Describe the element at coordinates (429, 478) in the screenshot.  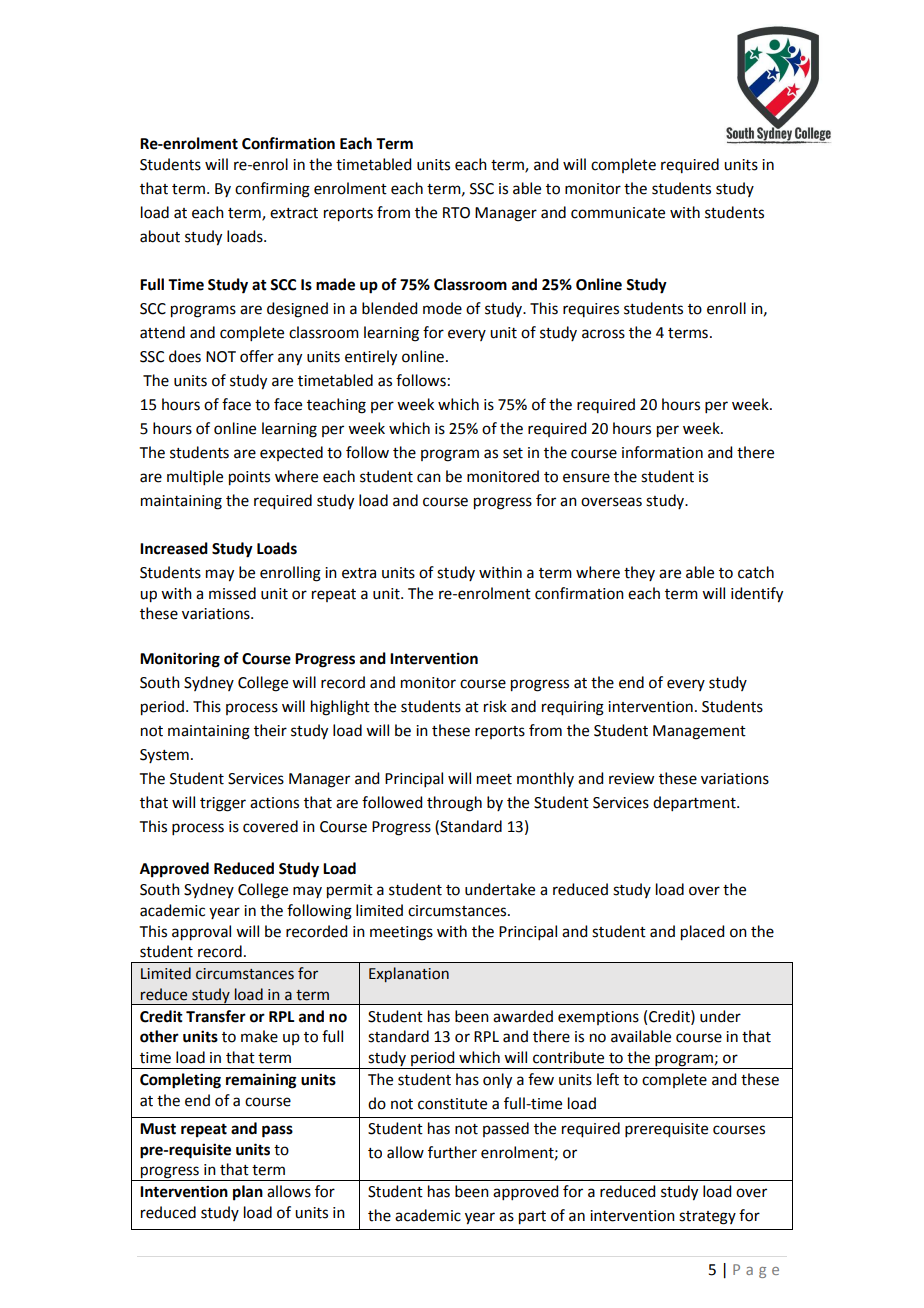
I see `can` at that location.
